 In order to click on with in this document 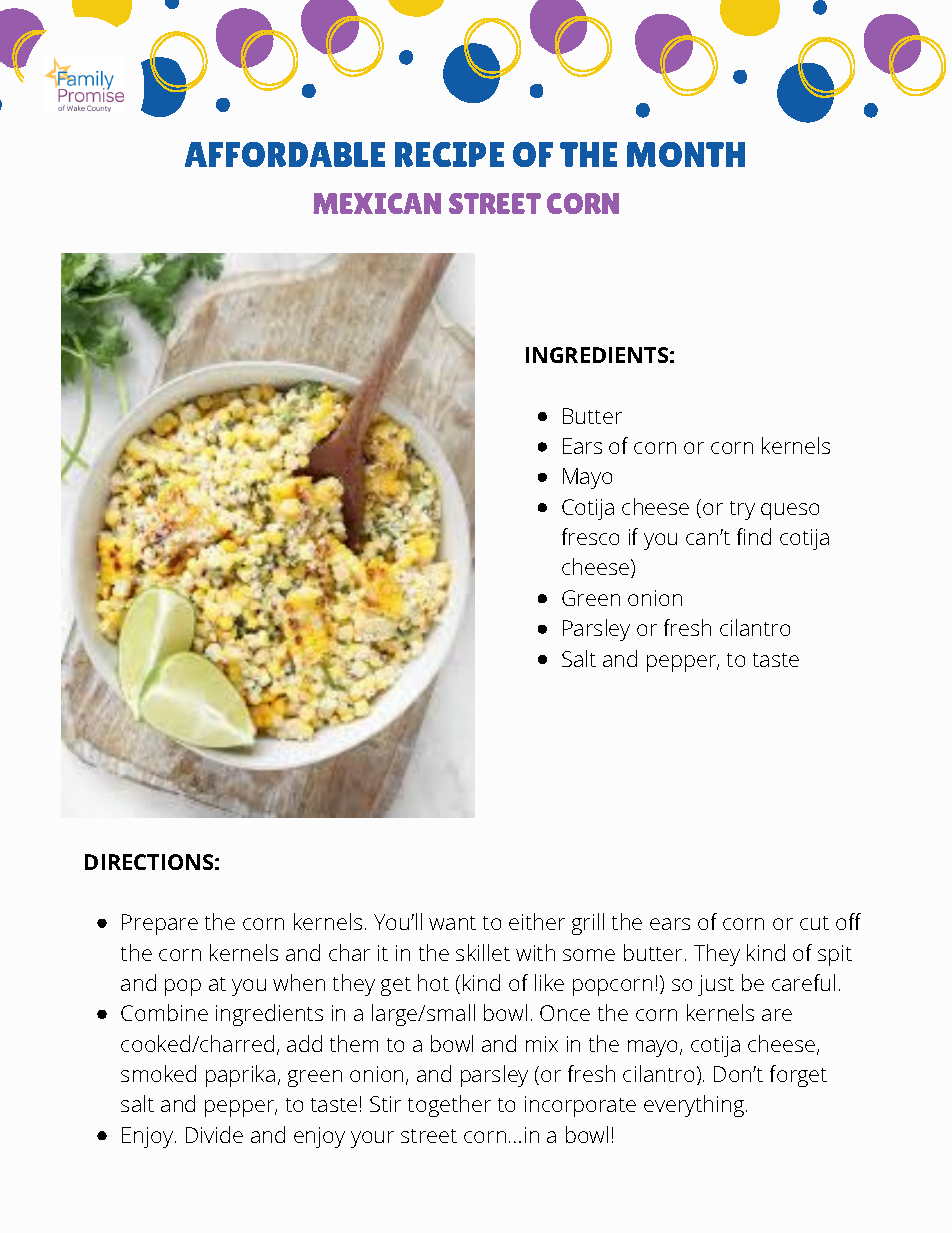, I will do `click(535, 952)`.
